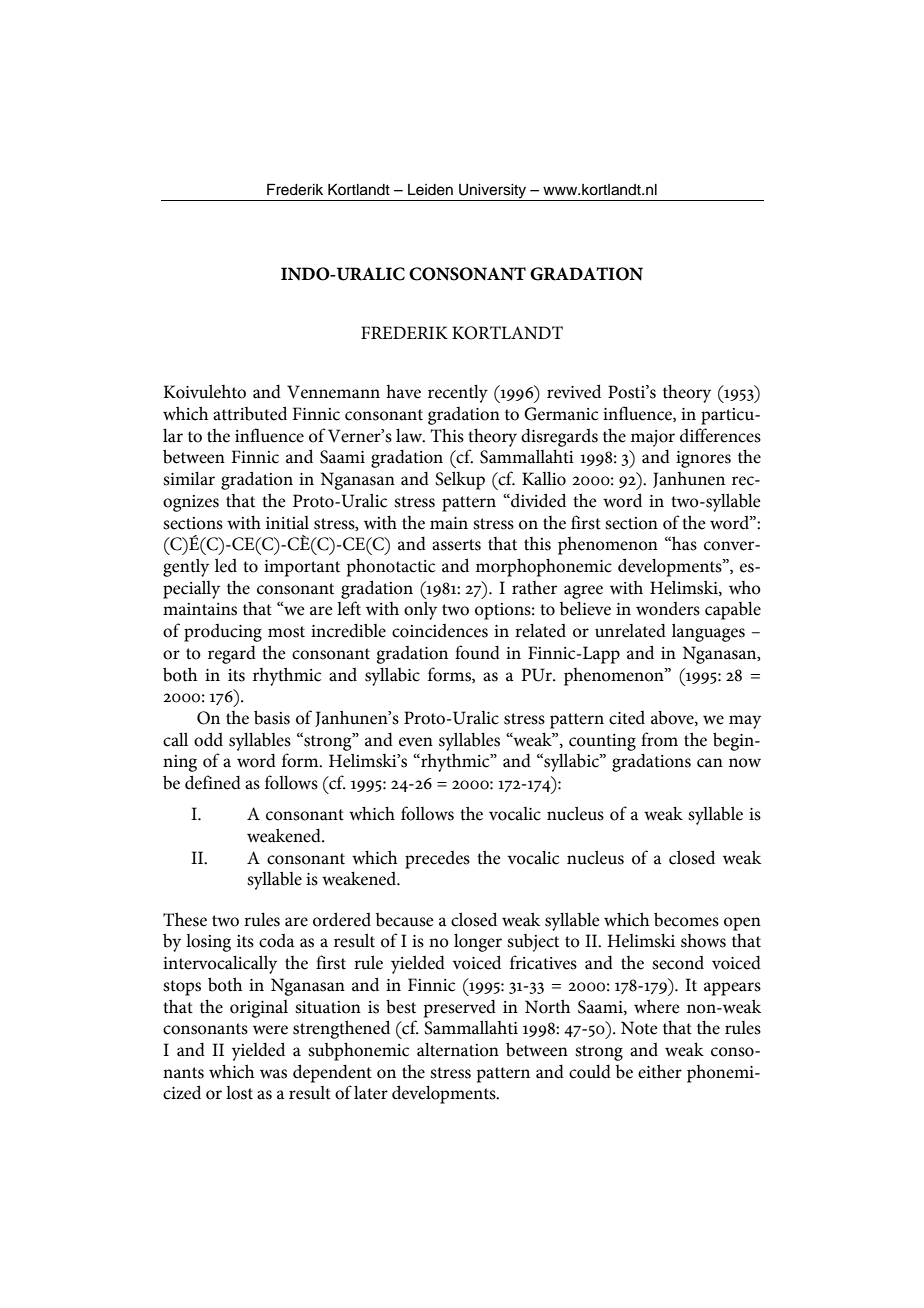  What do you see at coordinates (458, 1049) in the screenshot?
I see `alternation` at bounding box center [458, 1049].
